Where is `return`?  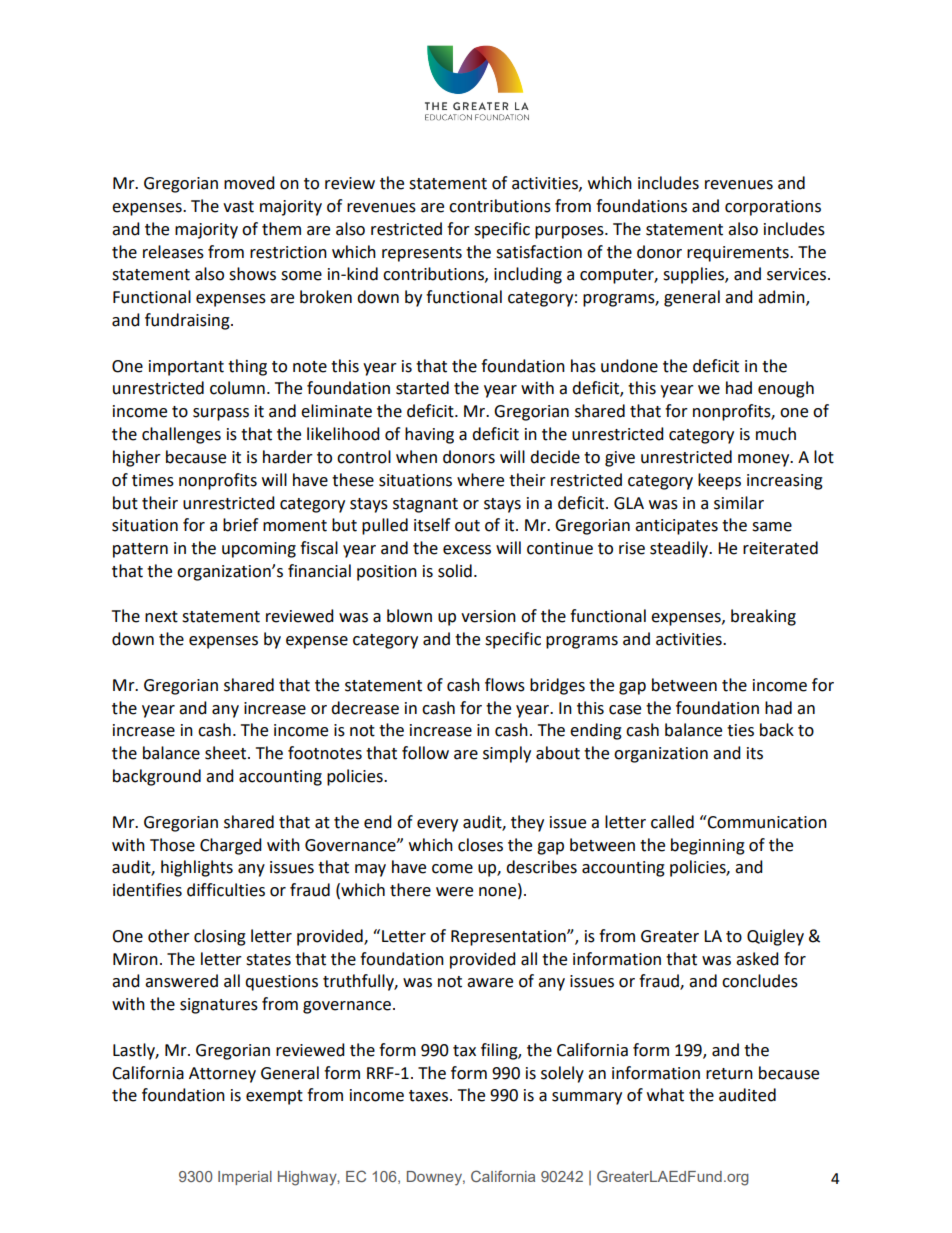
return is located at coordinates (729, 1074).
